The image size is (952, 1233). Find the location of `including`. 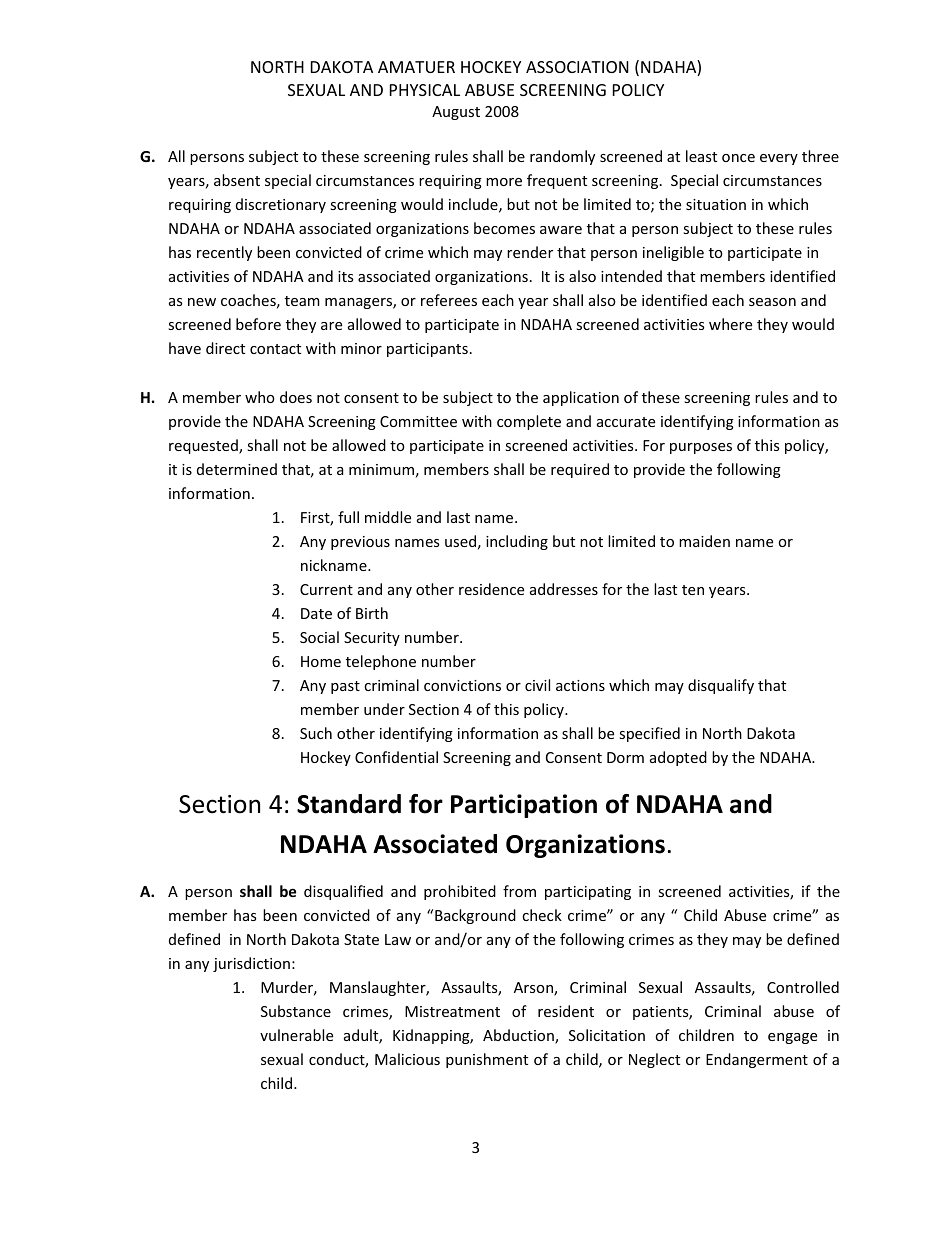

including is located at coordinates (517, 542).
